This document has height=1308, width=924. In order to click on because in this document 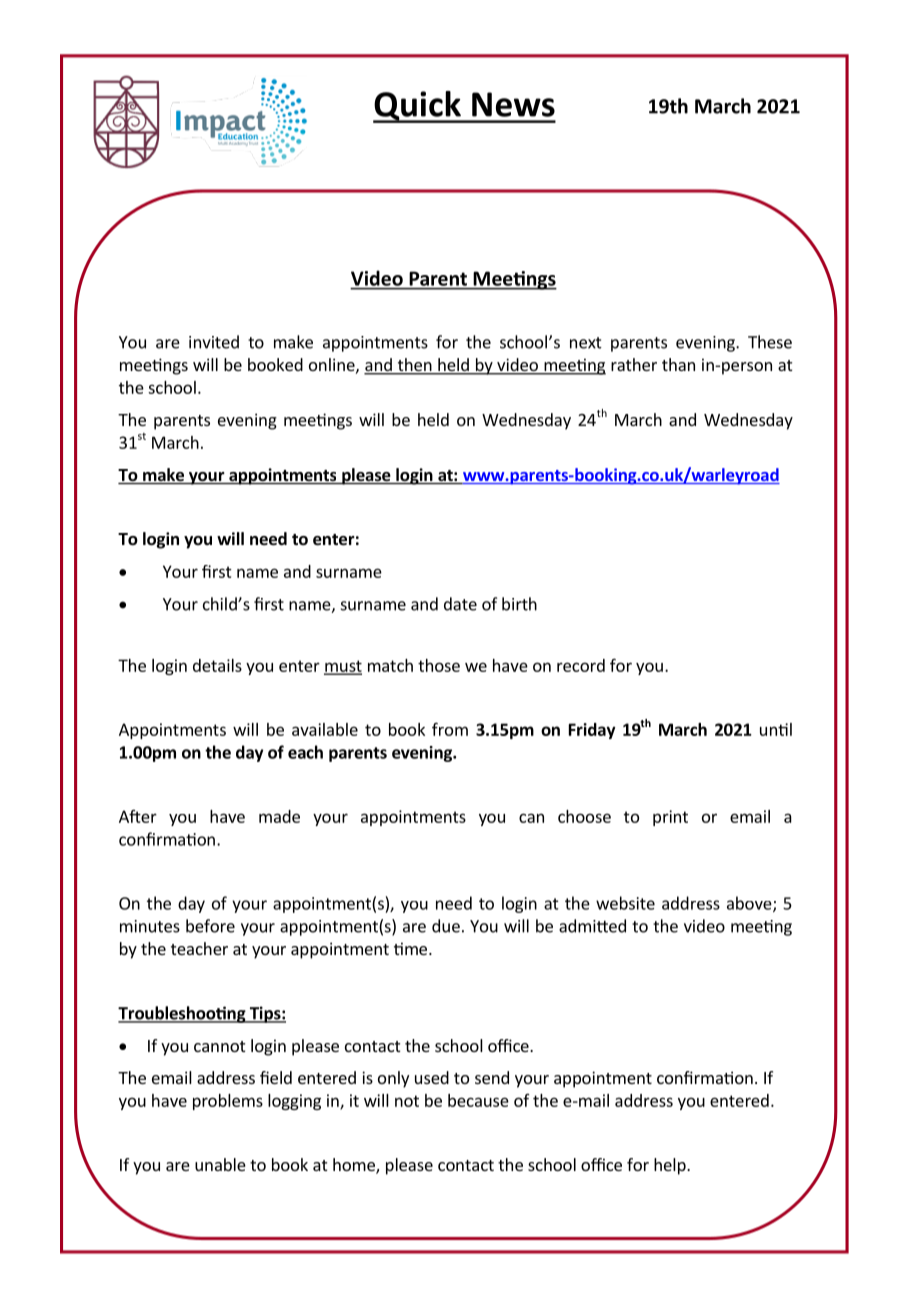, I will do `click(478, 1100)`.
